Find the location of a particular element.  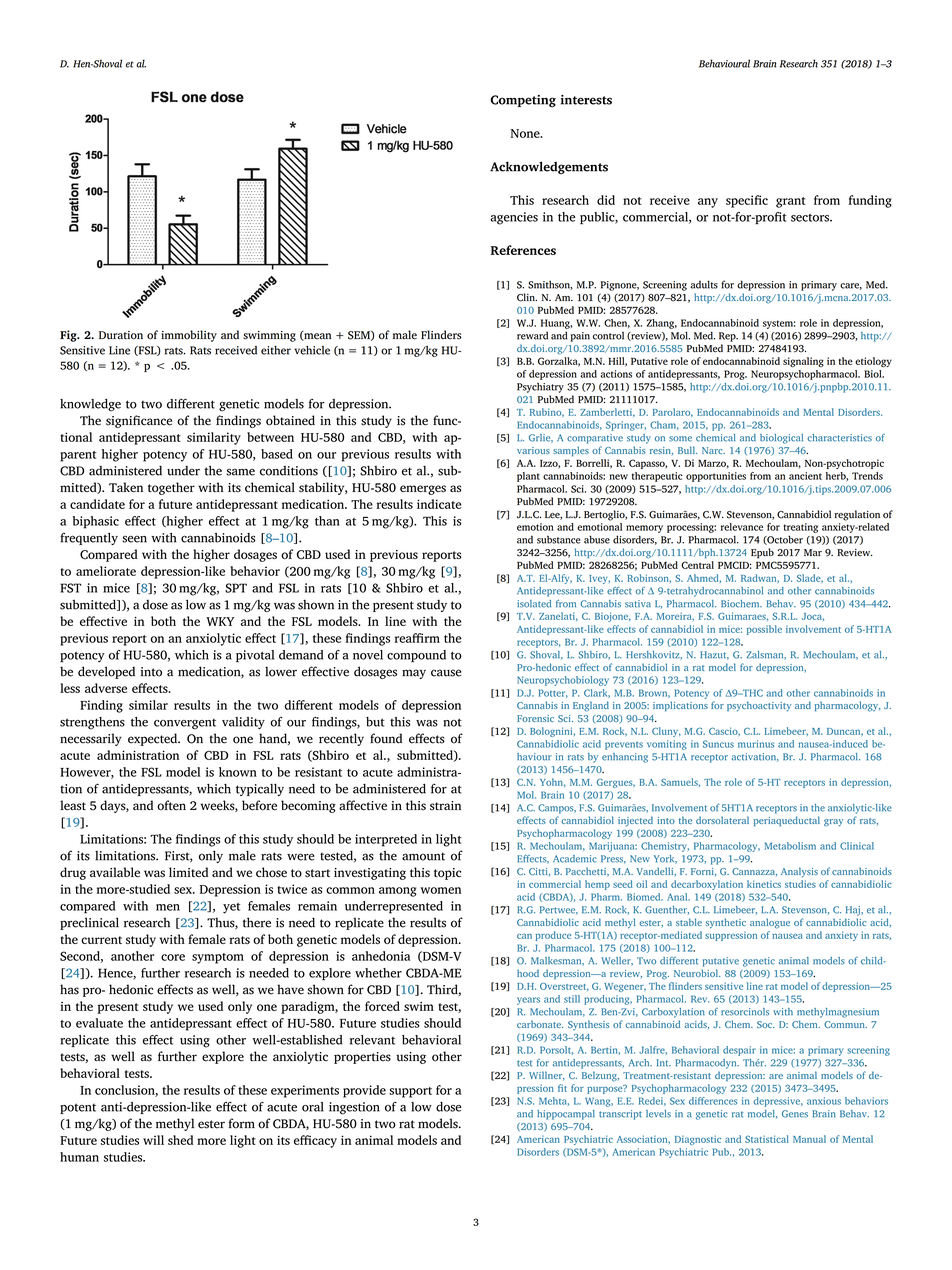

possible is located at coordinates (764, 630).
